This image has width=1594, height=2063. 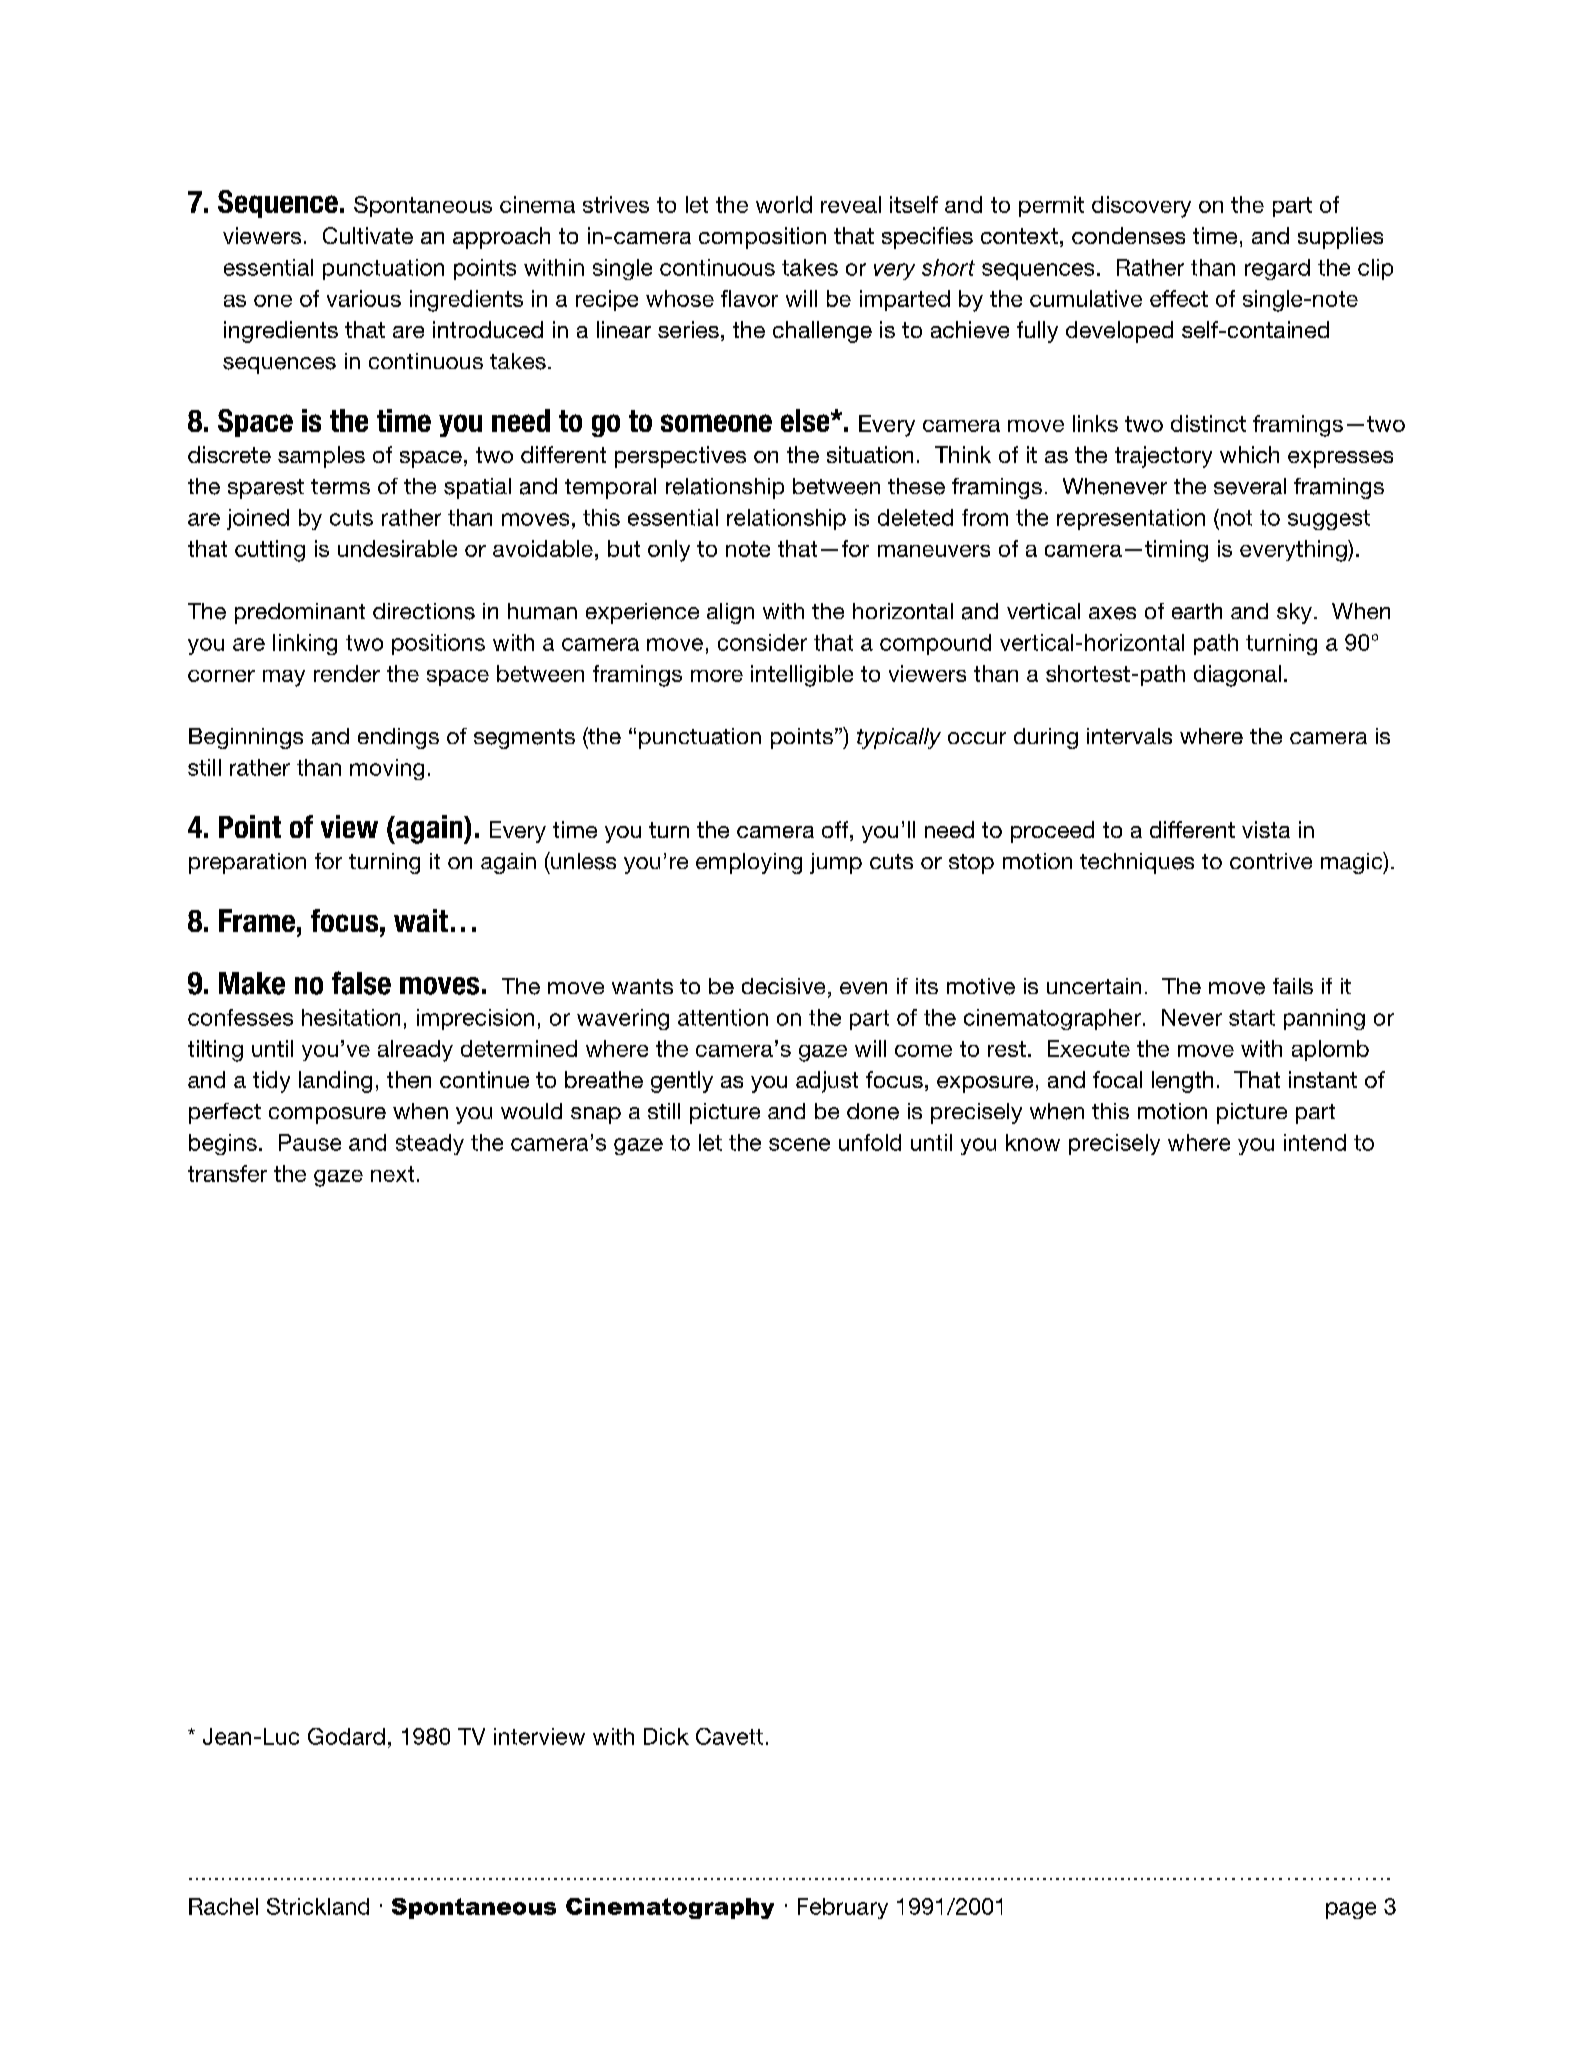 I want to click on adjust, so click(x=827, y=1082).
